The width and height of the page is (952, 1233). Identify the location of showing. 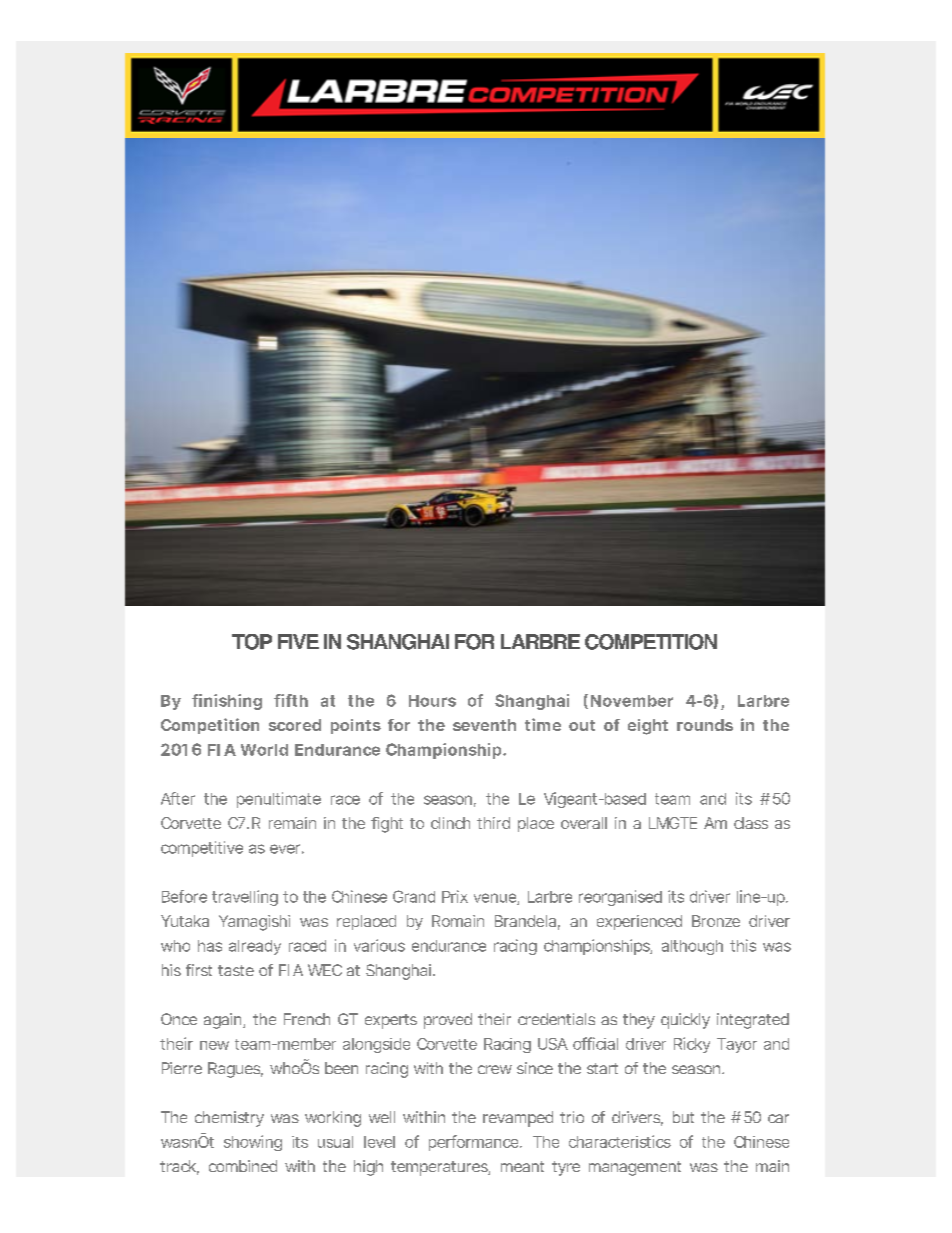
(253, 1143).
